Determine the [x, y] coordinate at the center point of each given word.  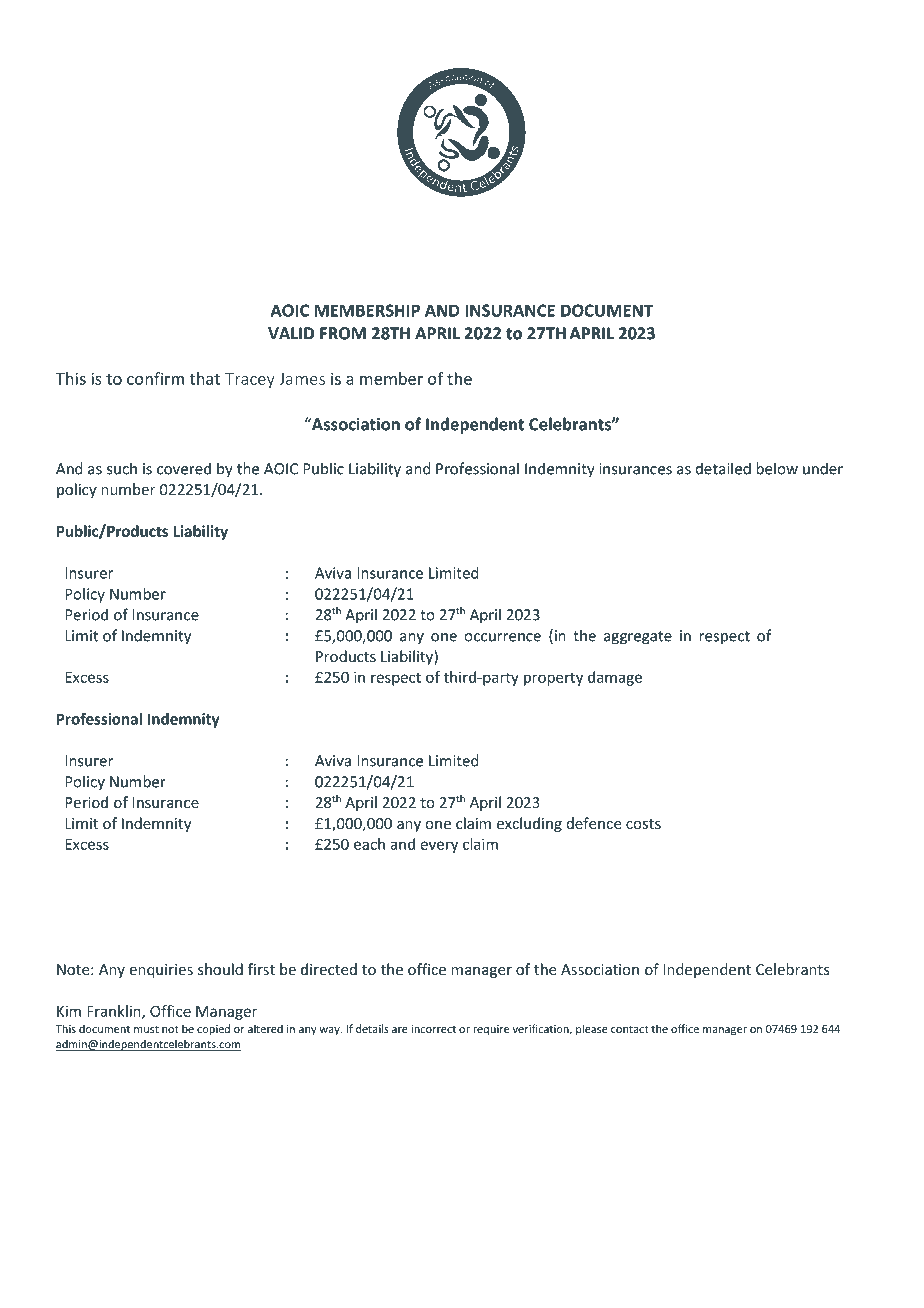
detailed [723, 468]
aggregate [638, 638]
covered [184, 468]
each [369, 844]
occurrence [502, 637]
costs [643, 824]
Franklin [115, 1012]
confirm [155, 378]
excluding [529, 824]
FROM [343, 333]
